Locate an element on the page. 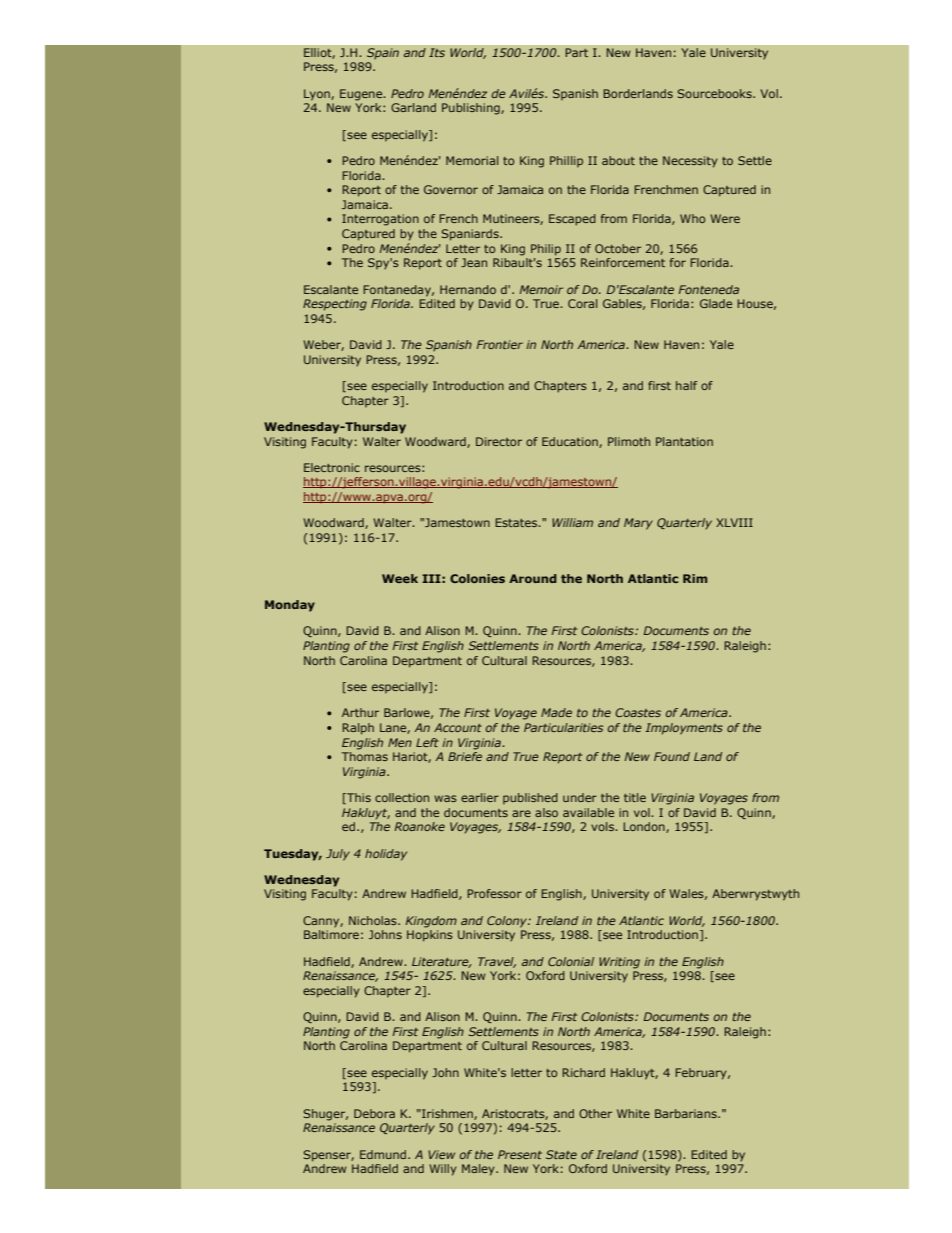 The height and width of the document is (1233, 952). Monday is located at coordinates (290, 606).
